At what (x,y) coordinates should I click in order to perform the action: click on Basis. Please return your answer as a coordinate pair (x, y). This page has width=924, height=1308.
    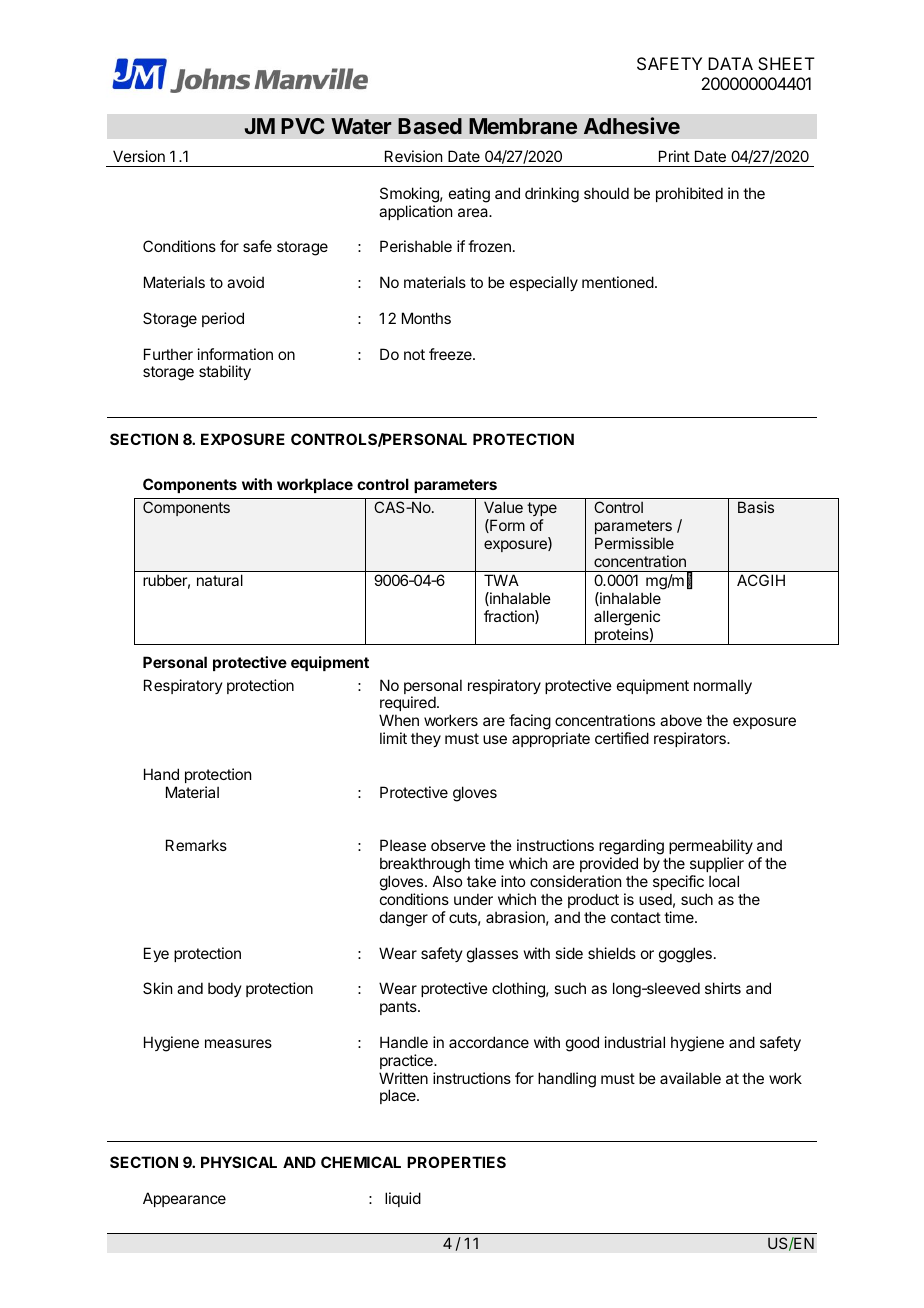
    Looking at the image, I should click on (756, 507).
